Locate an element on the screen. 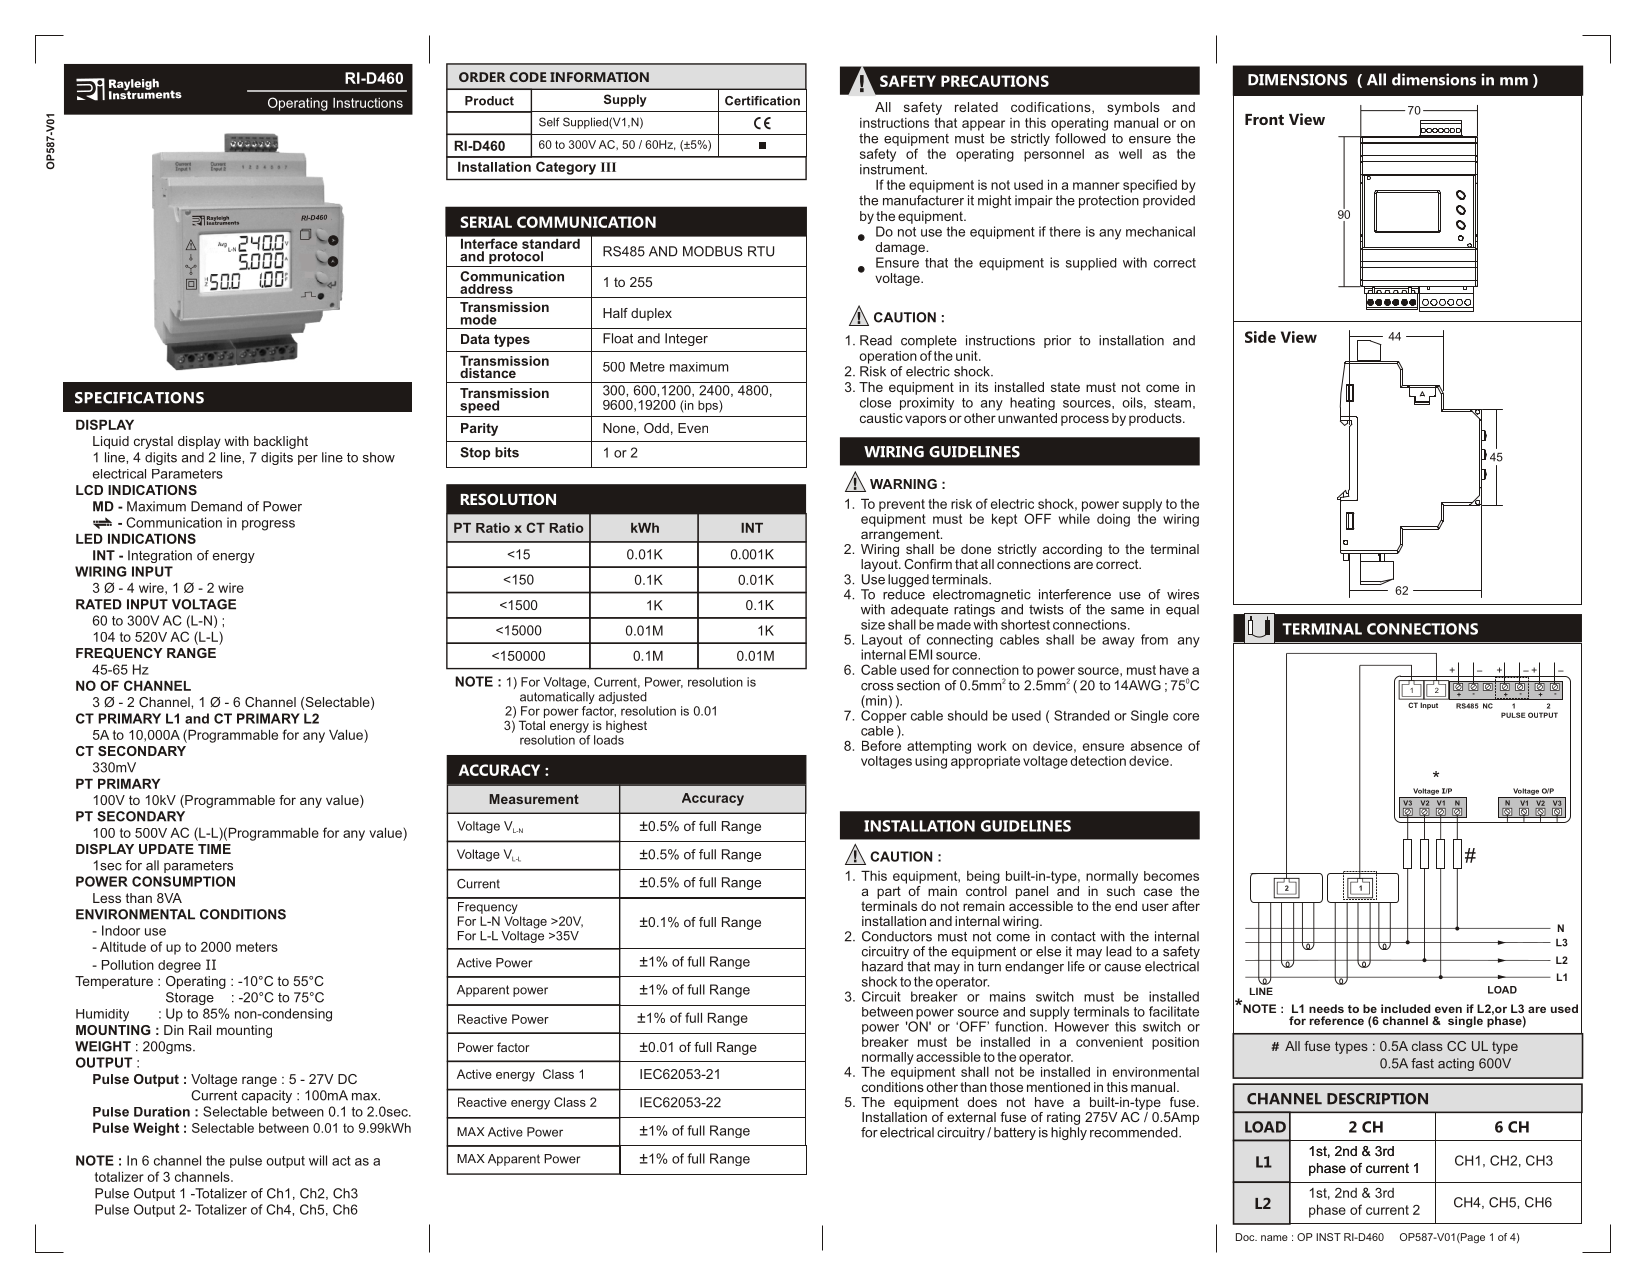  Demand is located at coordinates (216, 506).
